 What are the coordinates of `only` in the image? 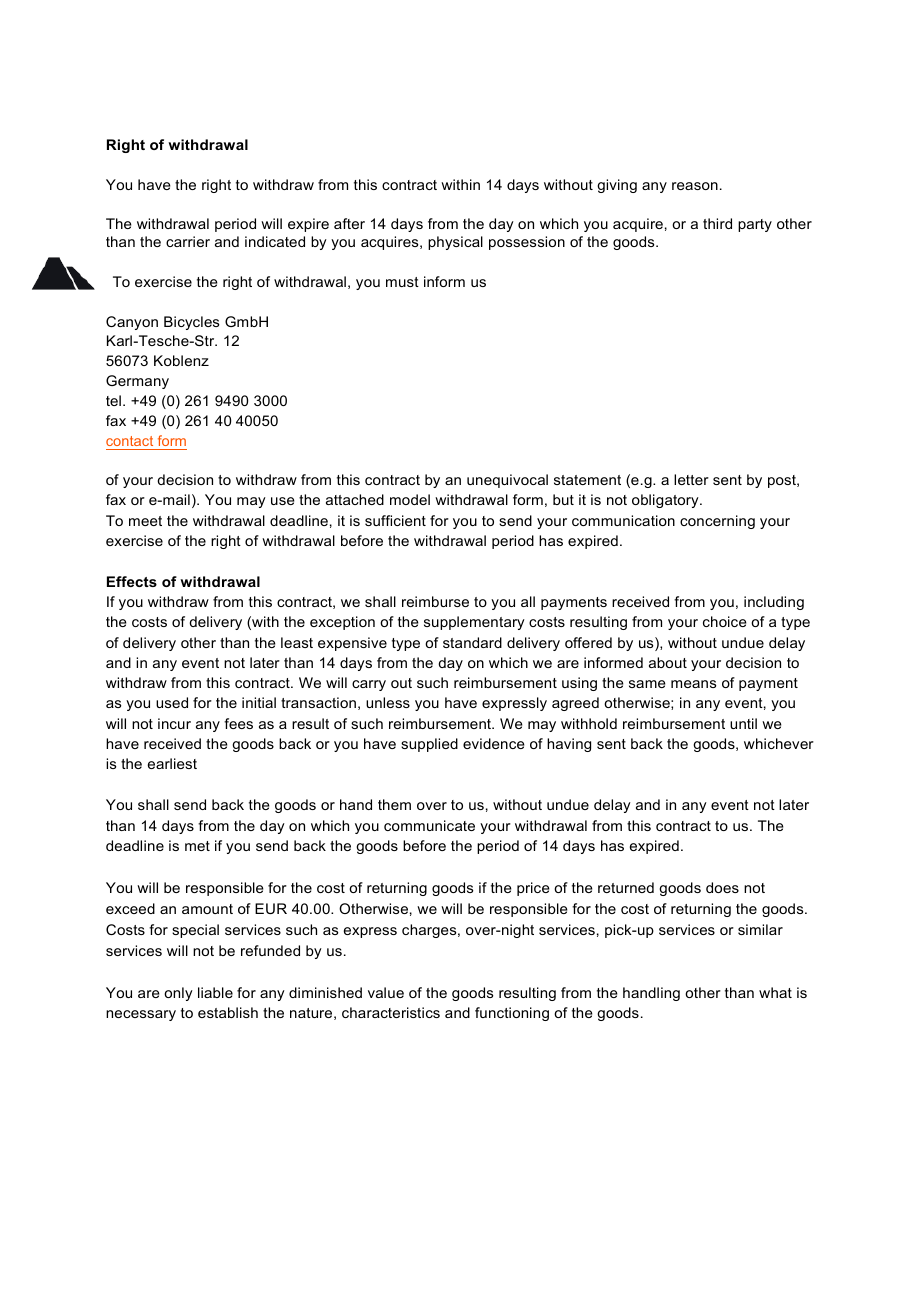 It's located at (178, 994).
